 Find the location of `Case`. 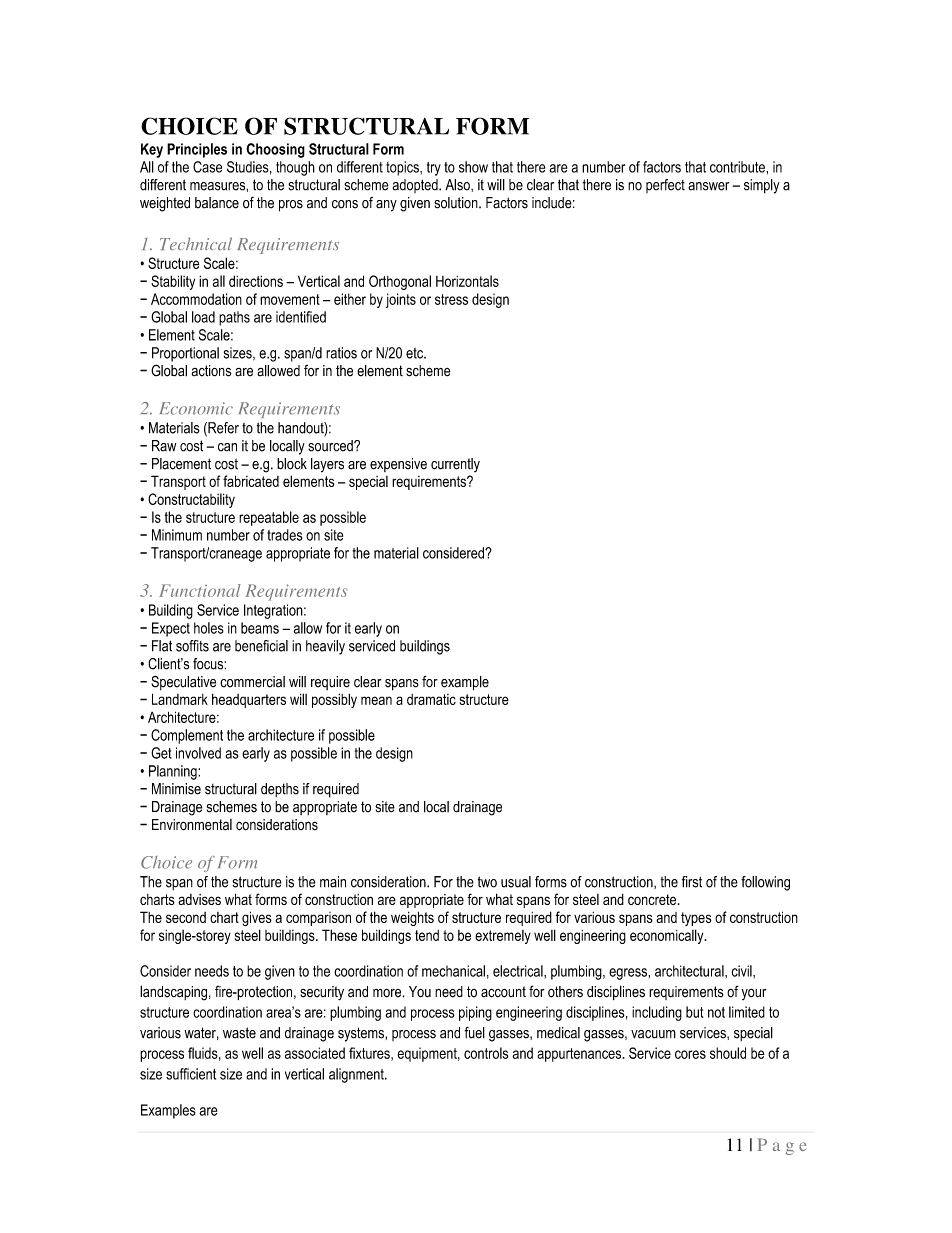

Case is located at coordinates (207, 167).
